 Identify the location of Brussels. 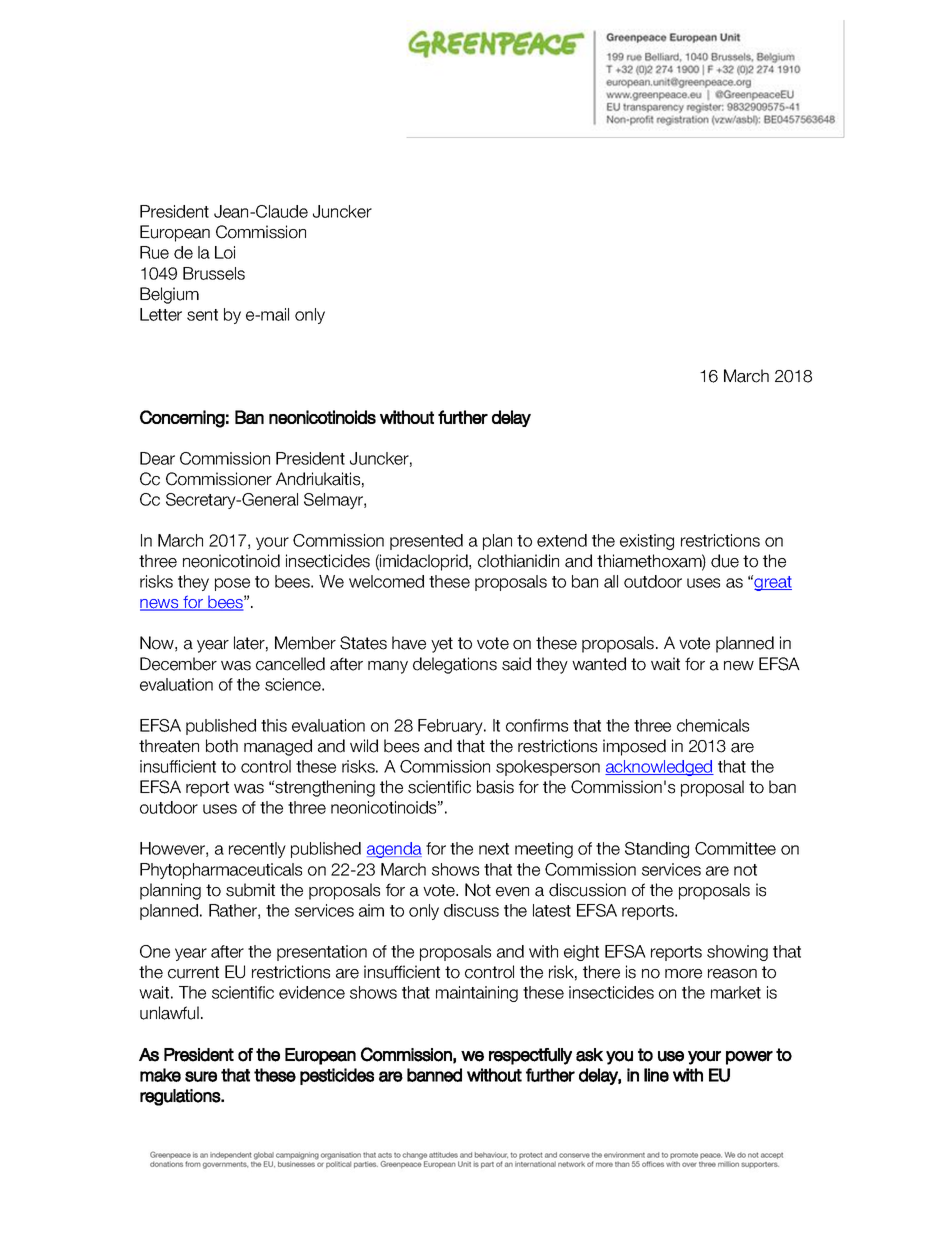
(214, 273).
